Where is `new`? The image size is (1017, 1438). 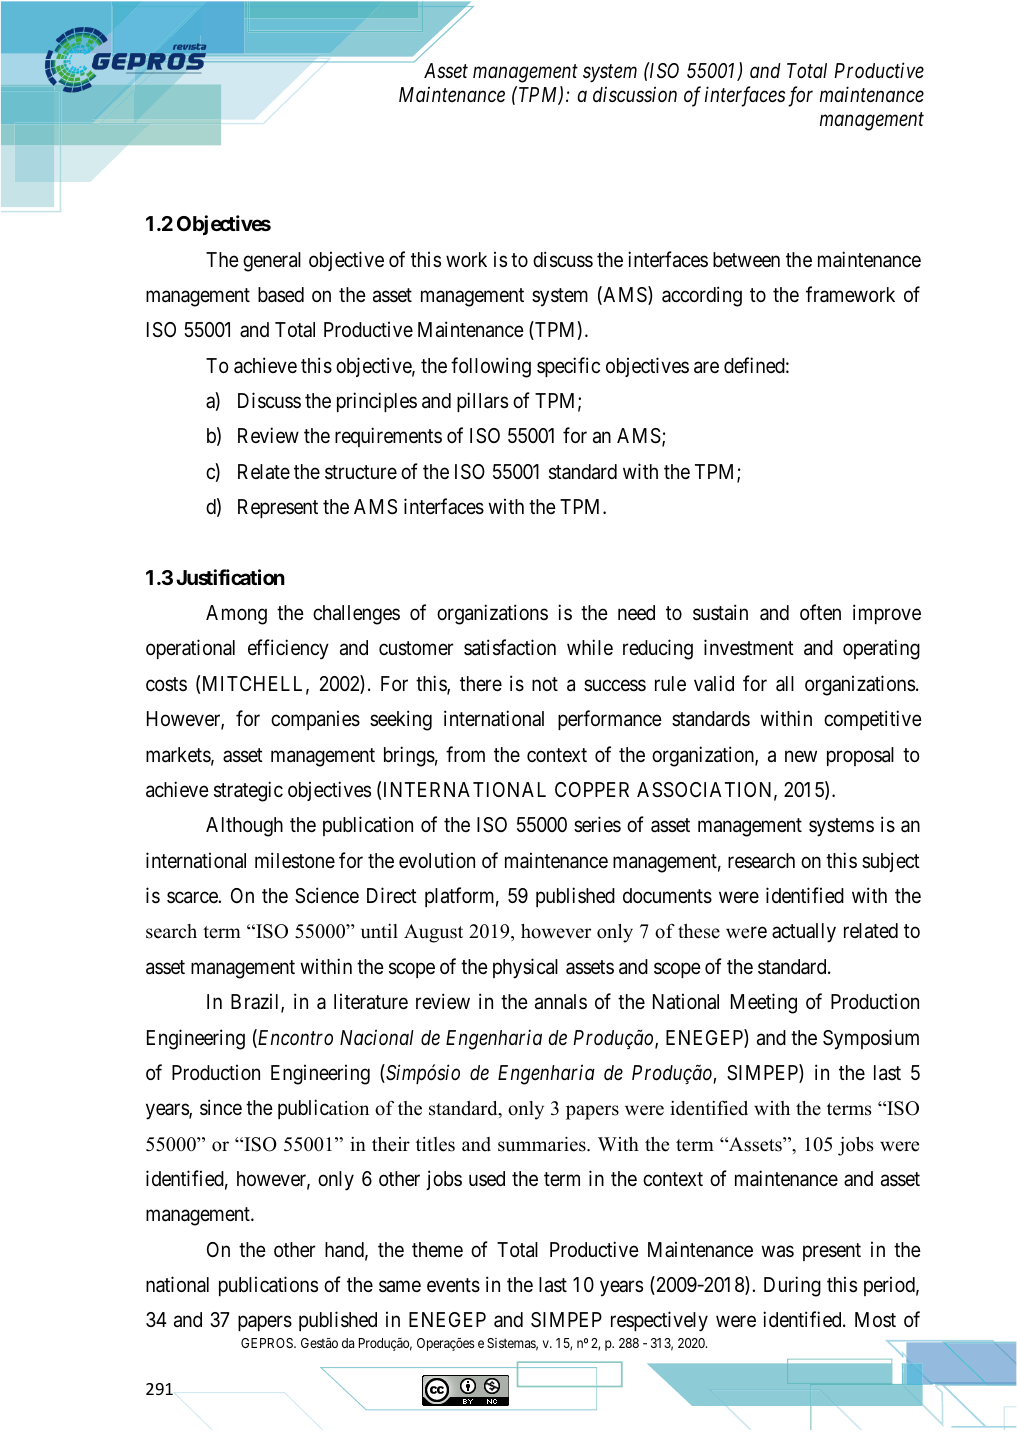
new is located at coordinates (801, 756).
